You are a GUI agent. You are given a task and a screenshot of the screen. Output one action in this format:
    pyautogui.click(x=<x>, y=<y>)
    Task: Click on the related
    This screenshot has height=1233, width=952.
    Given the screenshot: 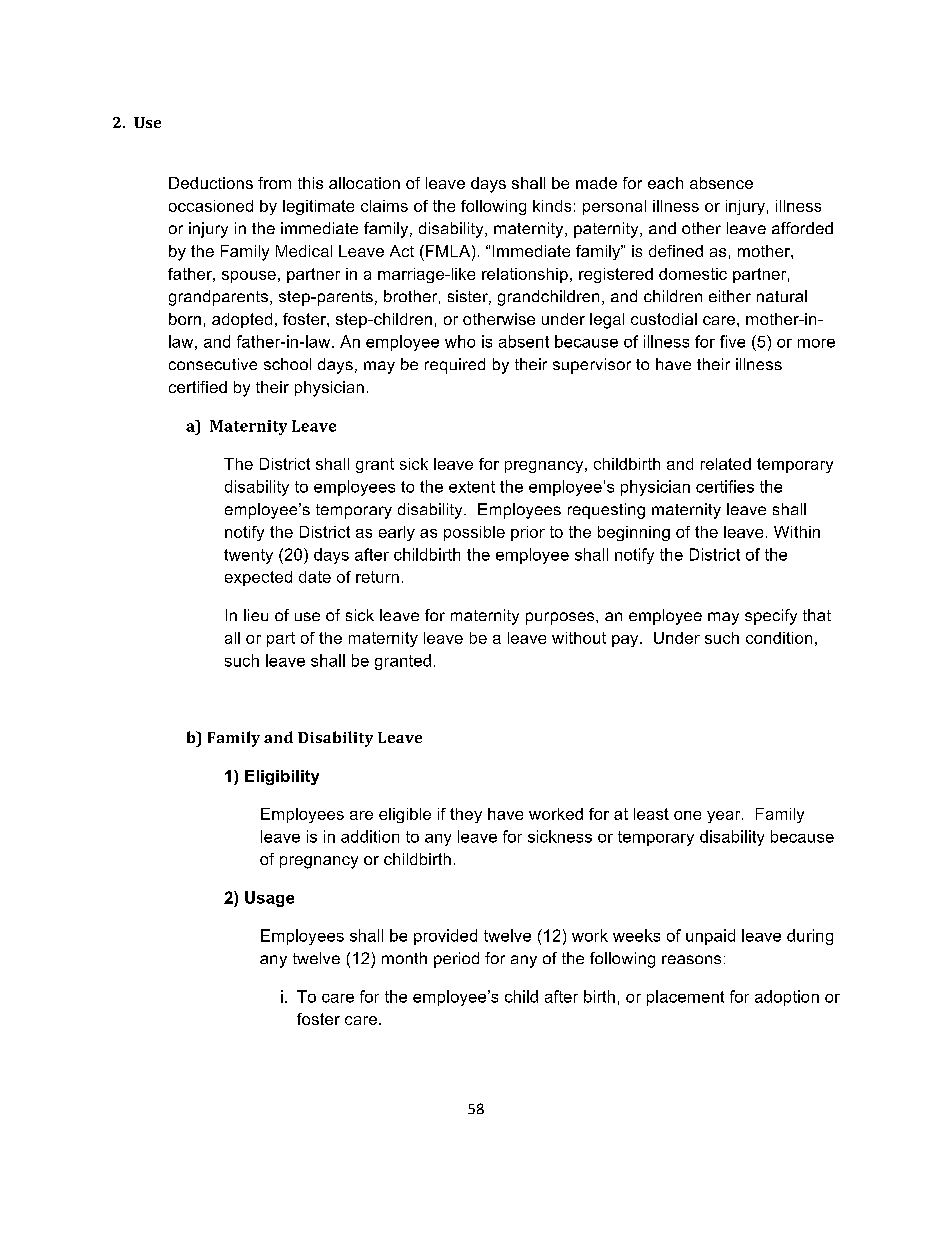 What is the action you would take?
    pyautogui.click(x=726, y=464)
